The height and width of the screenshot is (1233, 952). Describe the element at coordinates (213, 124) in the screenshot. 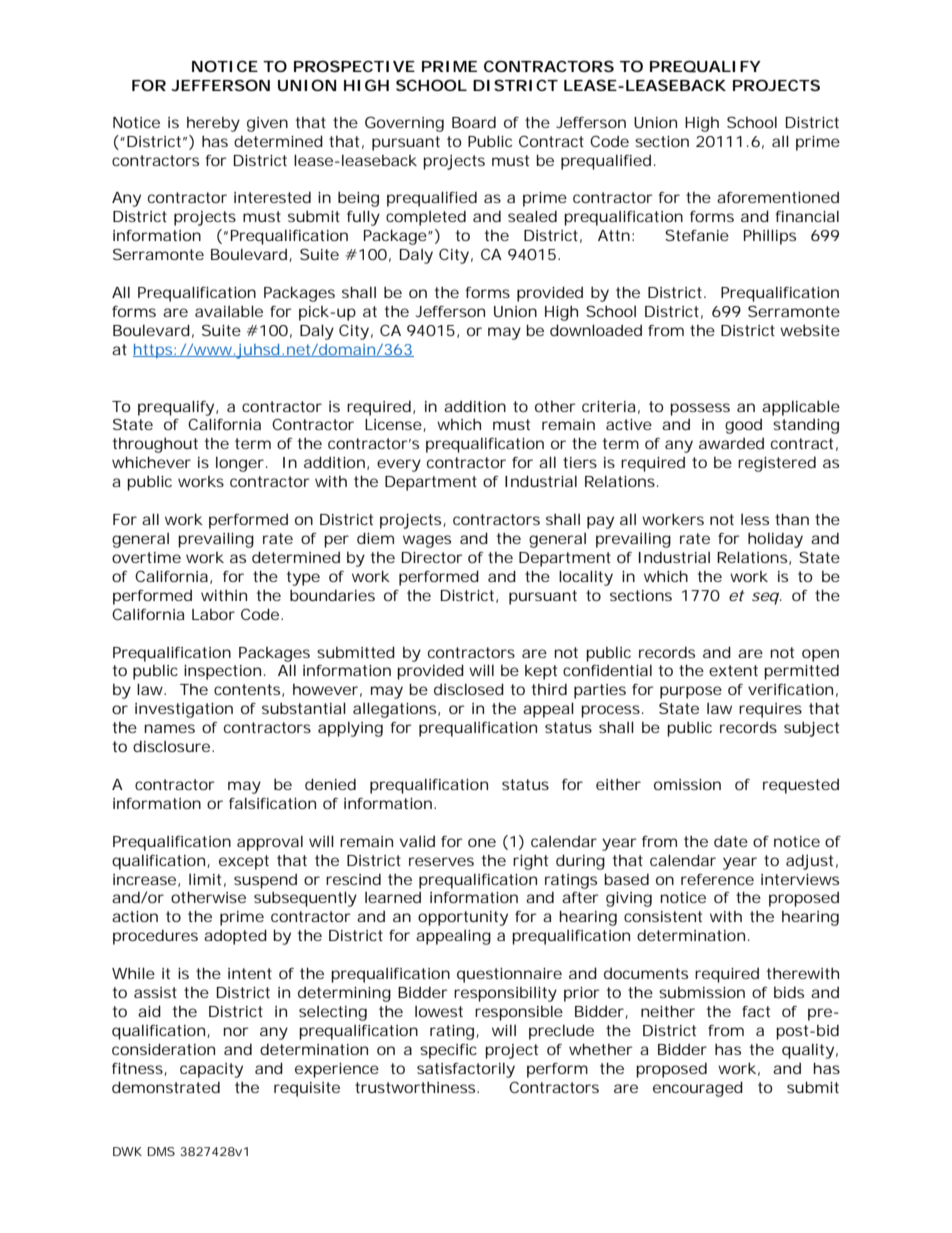

I see `hereby` at that location.
